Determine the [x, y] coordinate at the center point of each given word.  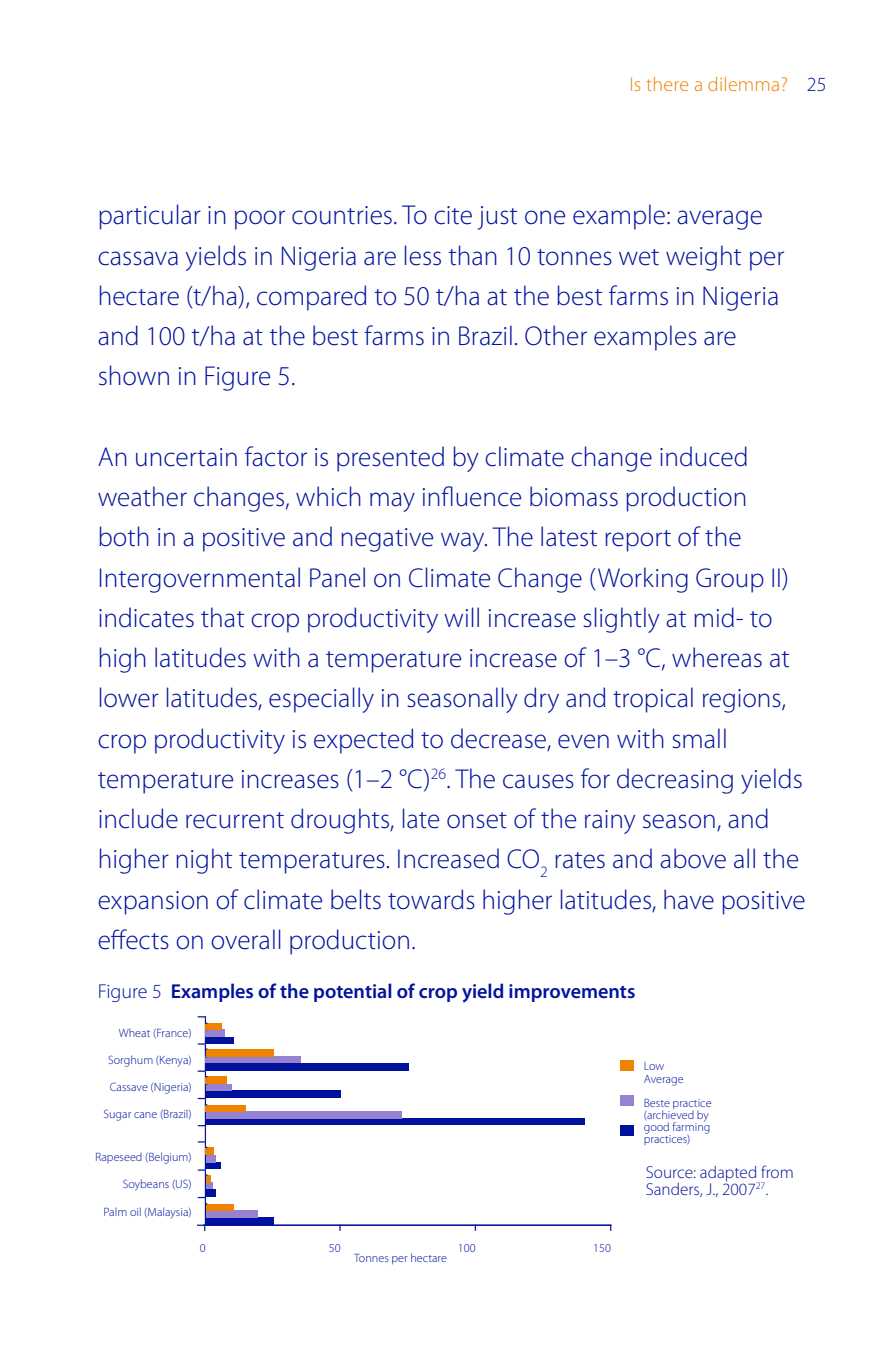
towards [431, 899]
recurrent [235, 820]
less [423, 255]
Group [730, 580]
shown [134, 375]
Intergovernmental [200, 580]
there [667, 84]
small [699, 738]
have [689, 899]
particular [150, 217]
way [464, 542]
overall [246, 939]
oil [135, 1211]
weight [703, 258]
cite [453, 215]
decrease [499, 739]
